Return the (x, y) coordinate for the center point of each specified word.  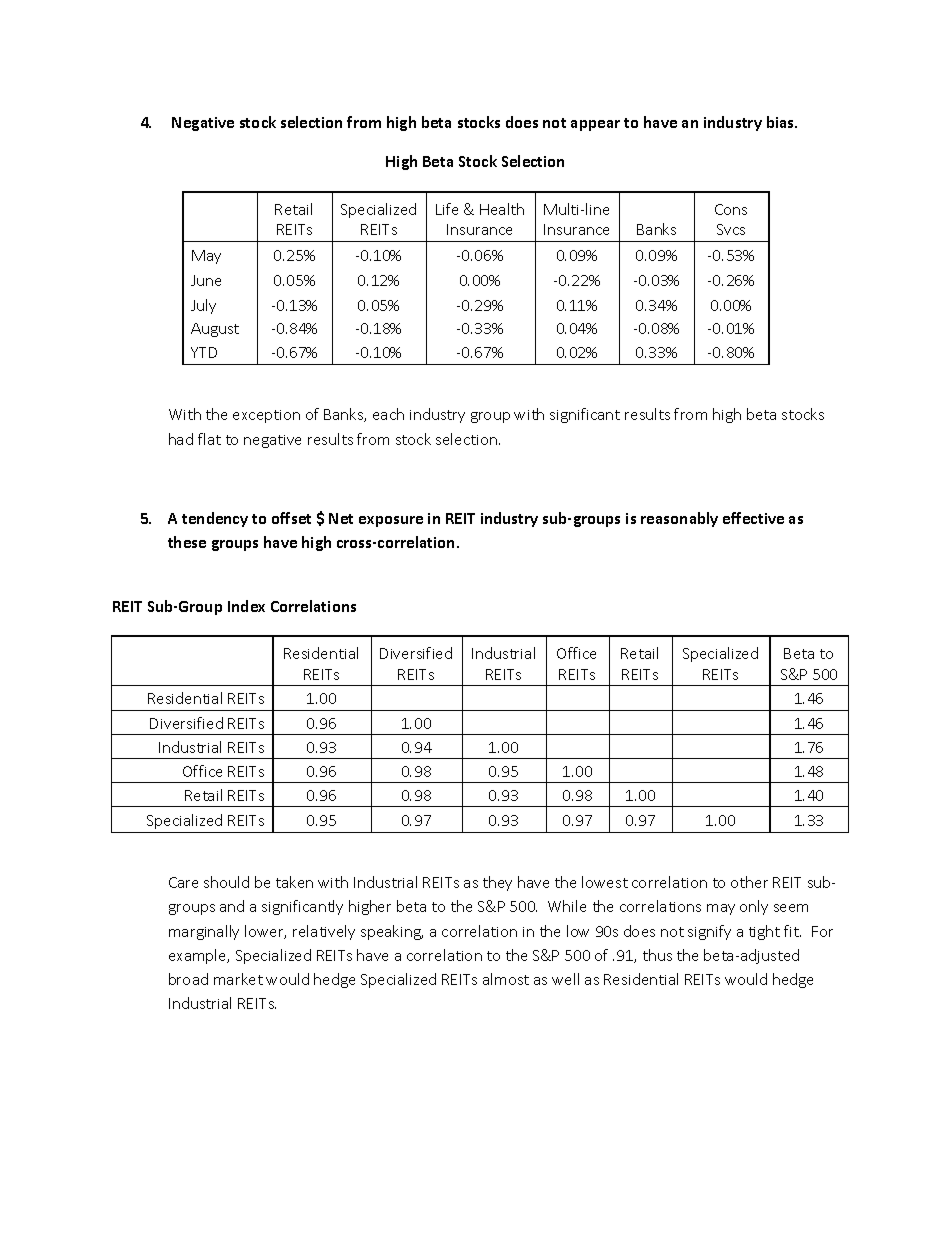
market (238, 979)
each (388, 414)
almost (506, 979)
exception (266, 416)
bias (782, 122)
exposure (391, 521)
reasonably (679, 519)
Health (502, 209)
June (206, 280)
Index (246, 606)
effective (753, 518)
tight (764, 932)
